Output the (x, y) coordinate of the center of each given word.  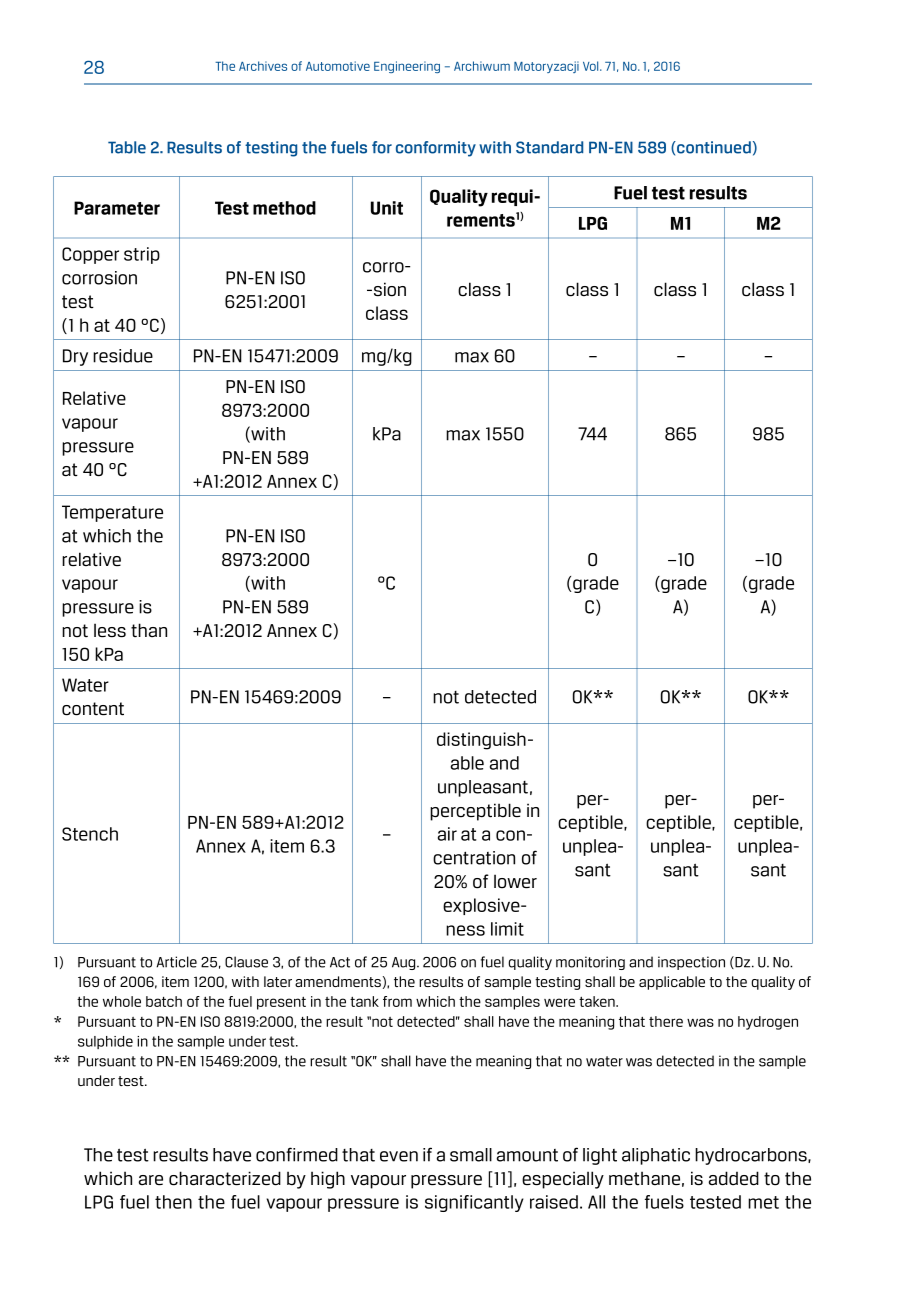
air (447, 834)
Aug (405, 963)
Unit (387, 208)
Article (176, 962)
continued (713, 147)
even (399, 1156)
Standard (549, 147)
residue (123, 356)
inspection (691, 963)
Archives (263, 66)
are (151, 1180)
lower (515, 881)
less (110, 630)
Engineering (407, 67)
